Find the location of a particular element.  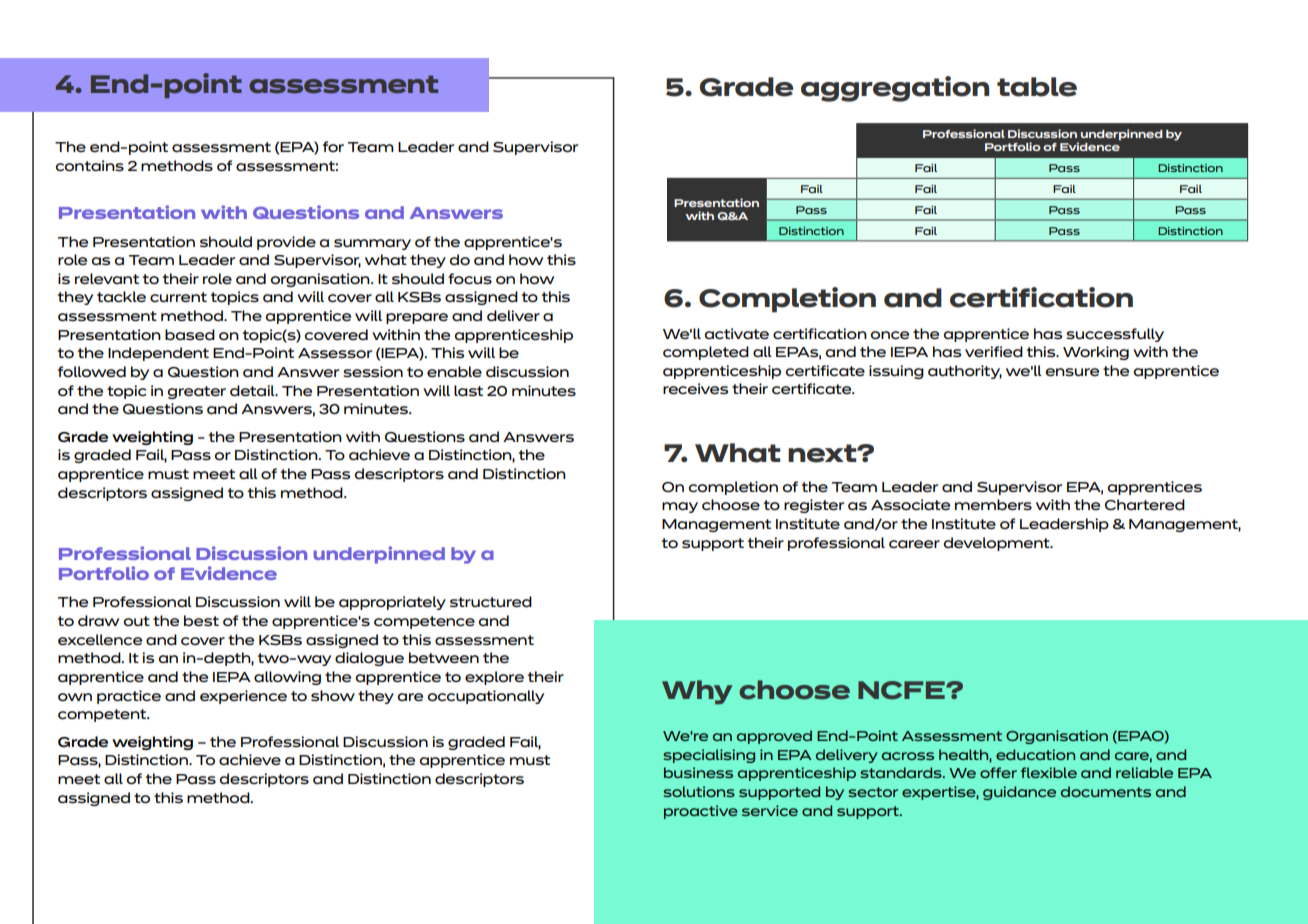

best is located at coordinates (201, 620).
